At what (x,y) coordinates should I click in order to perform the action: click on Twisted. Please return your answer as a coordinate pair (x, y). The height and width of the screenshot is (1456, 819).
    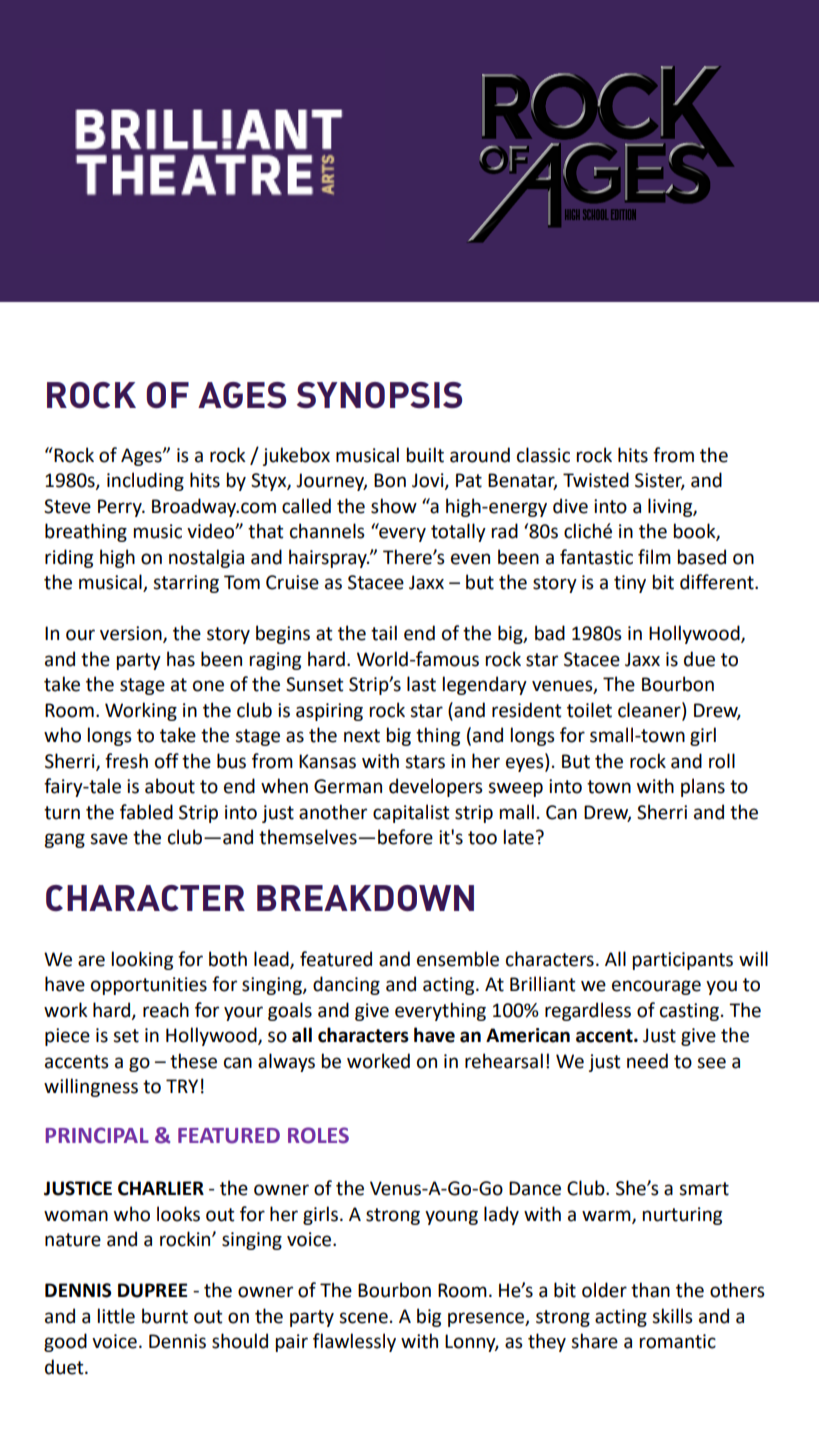
    Looking at the image, I should click on (596, 480).
